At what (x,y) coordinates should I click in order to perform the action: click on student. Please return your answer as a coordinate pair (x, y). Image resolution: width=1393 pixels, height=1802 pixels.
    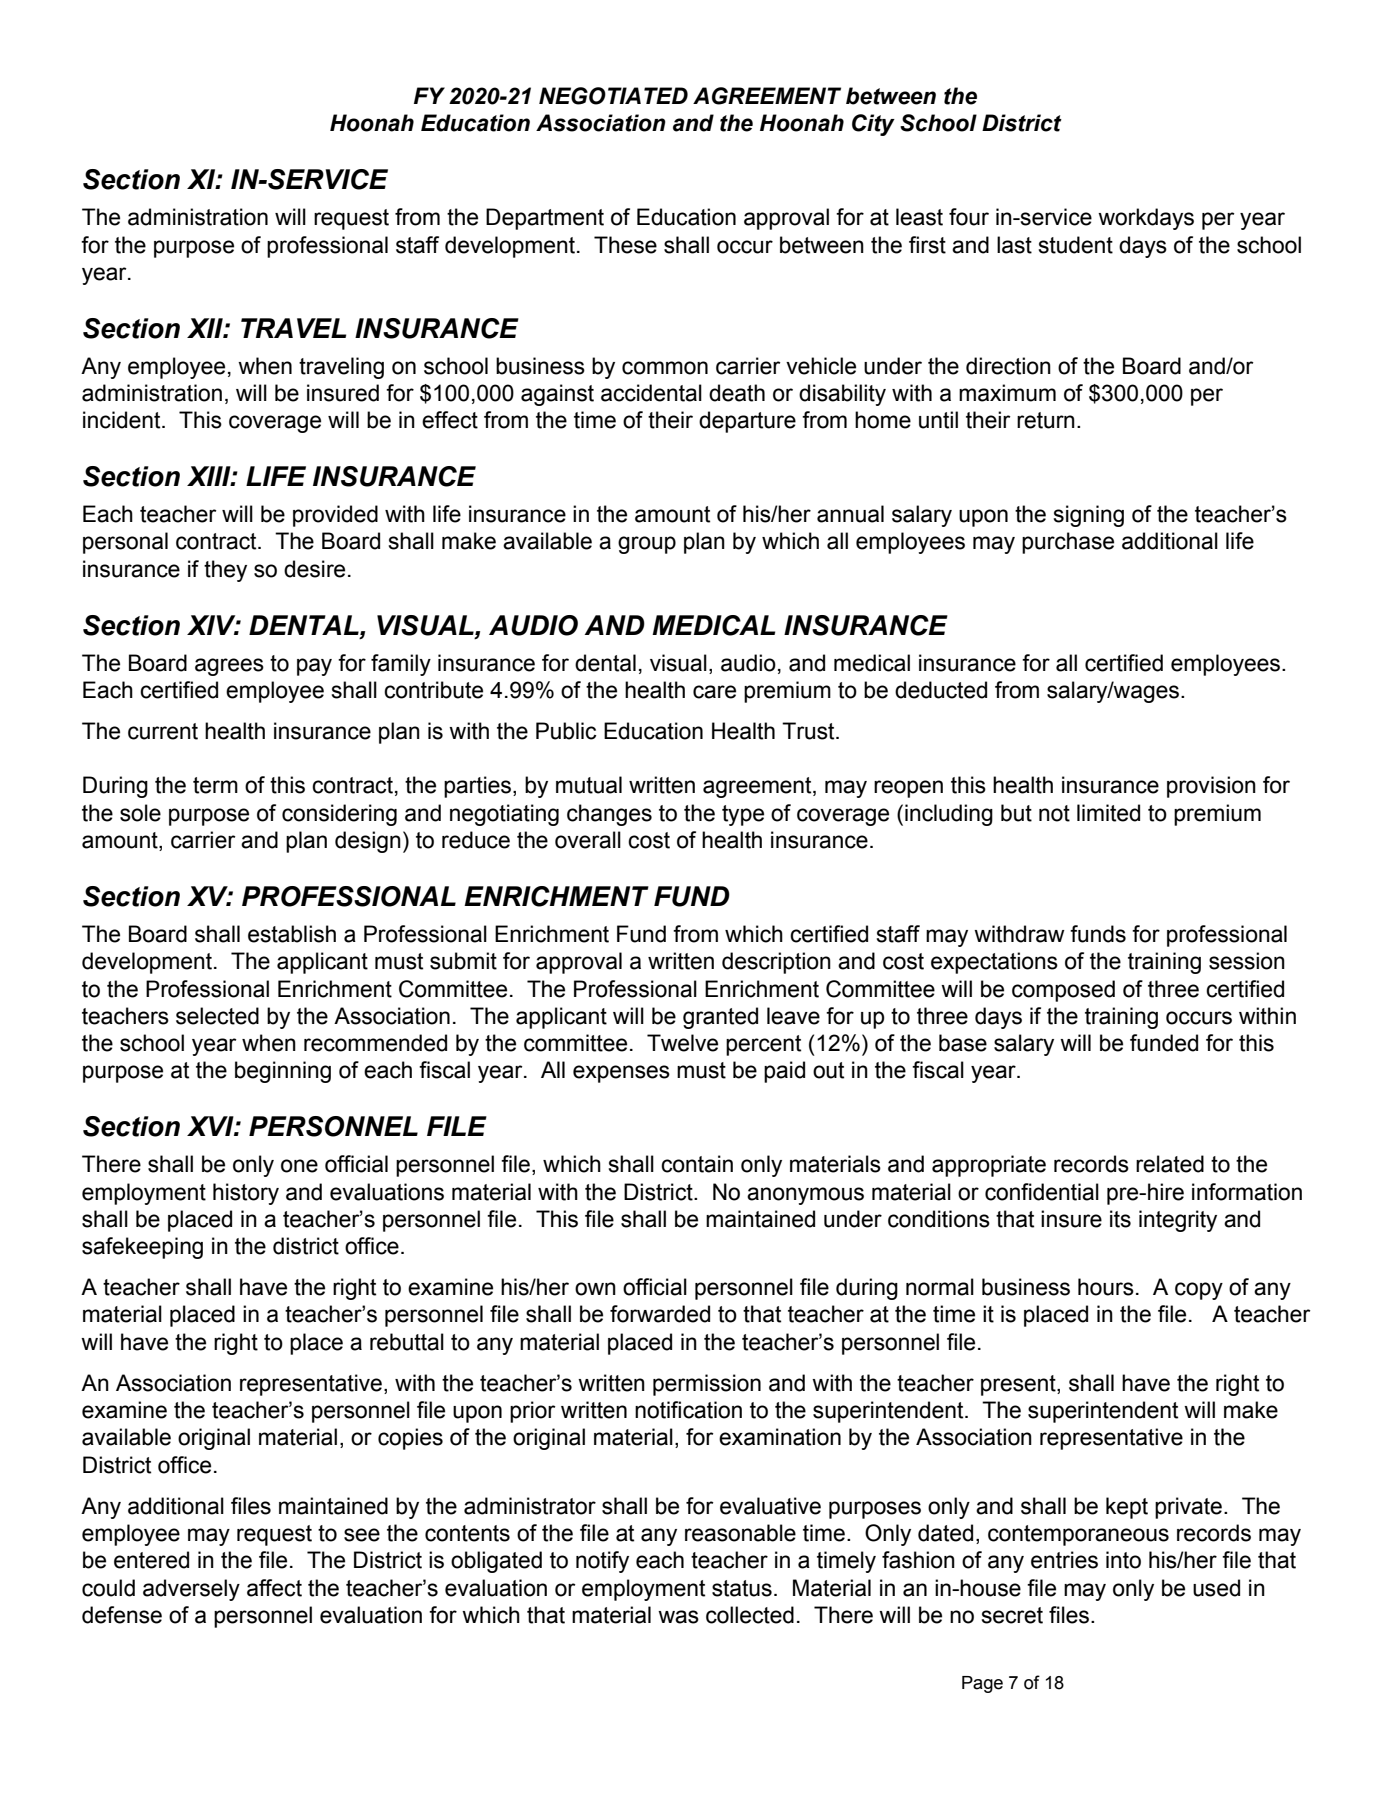
    Looking at the image, I should click on (1075, 245).
